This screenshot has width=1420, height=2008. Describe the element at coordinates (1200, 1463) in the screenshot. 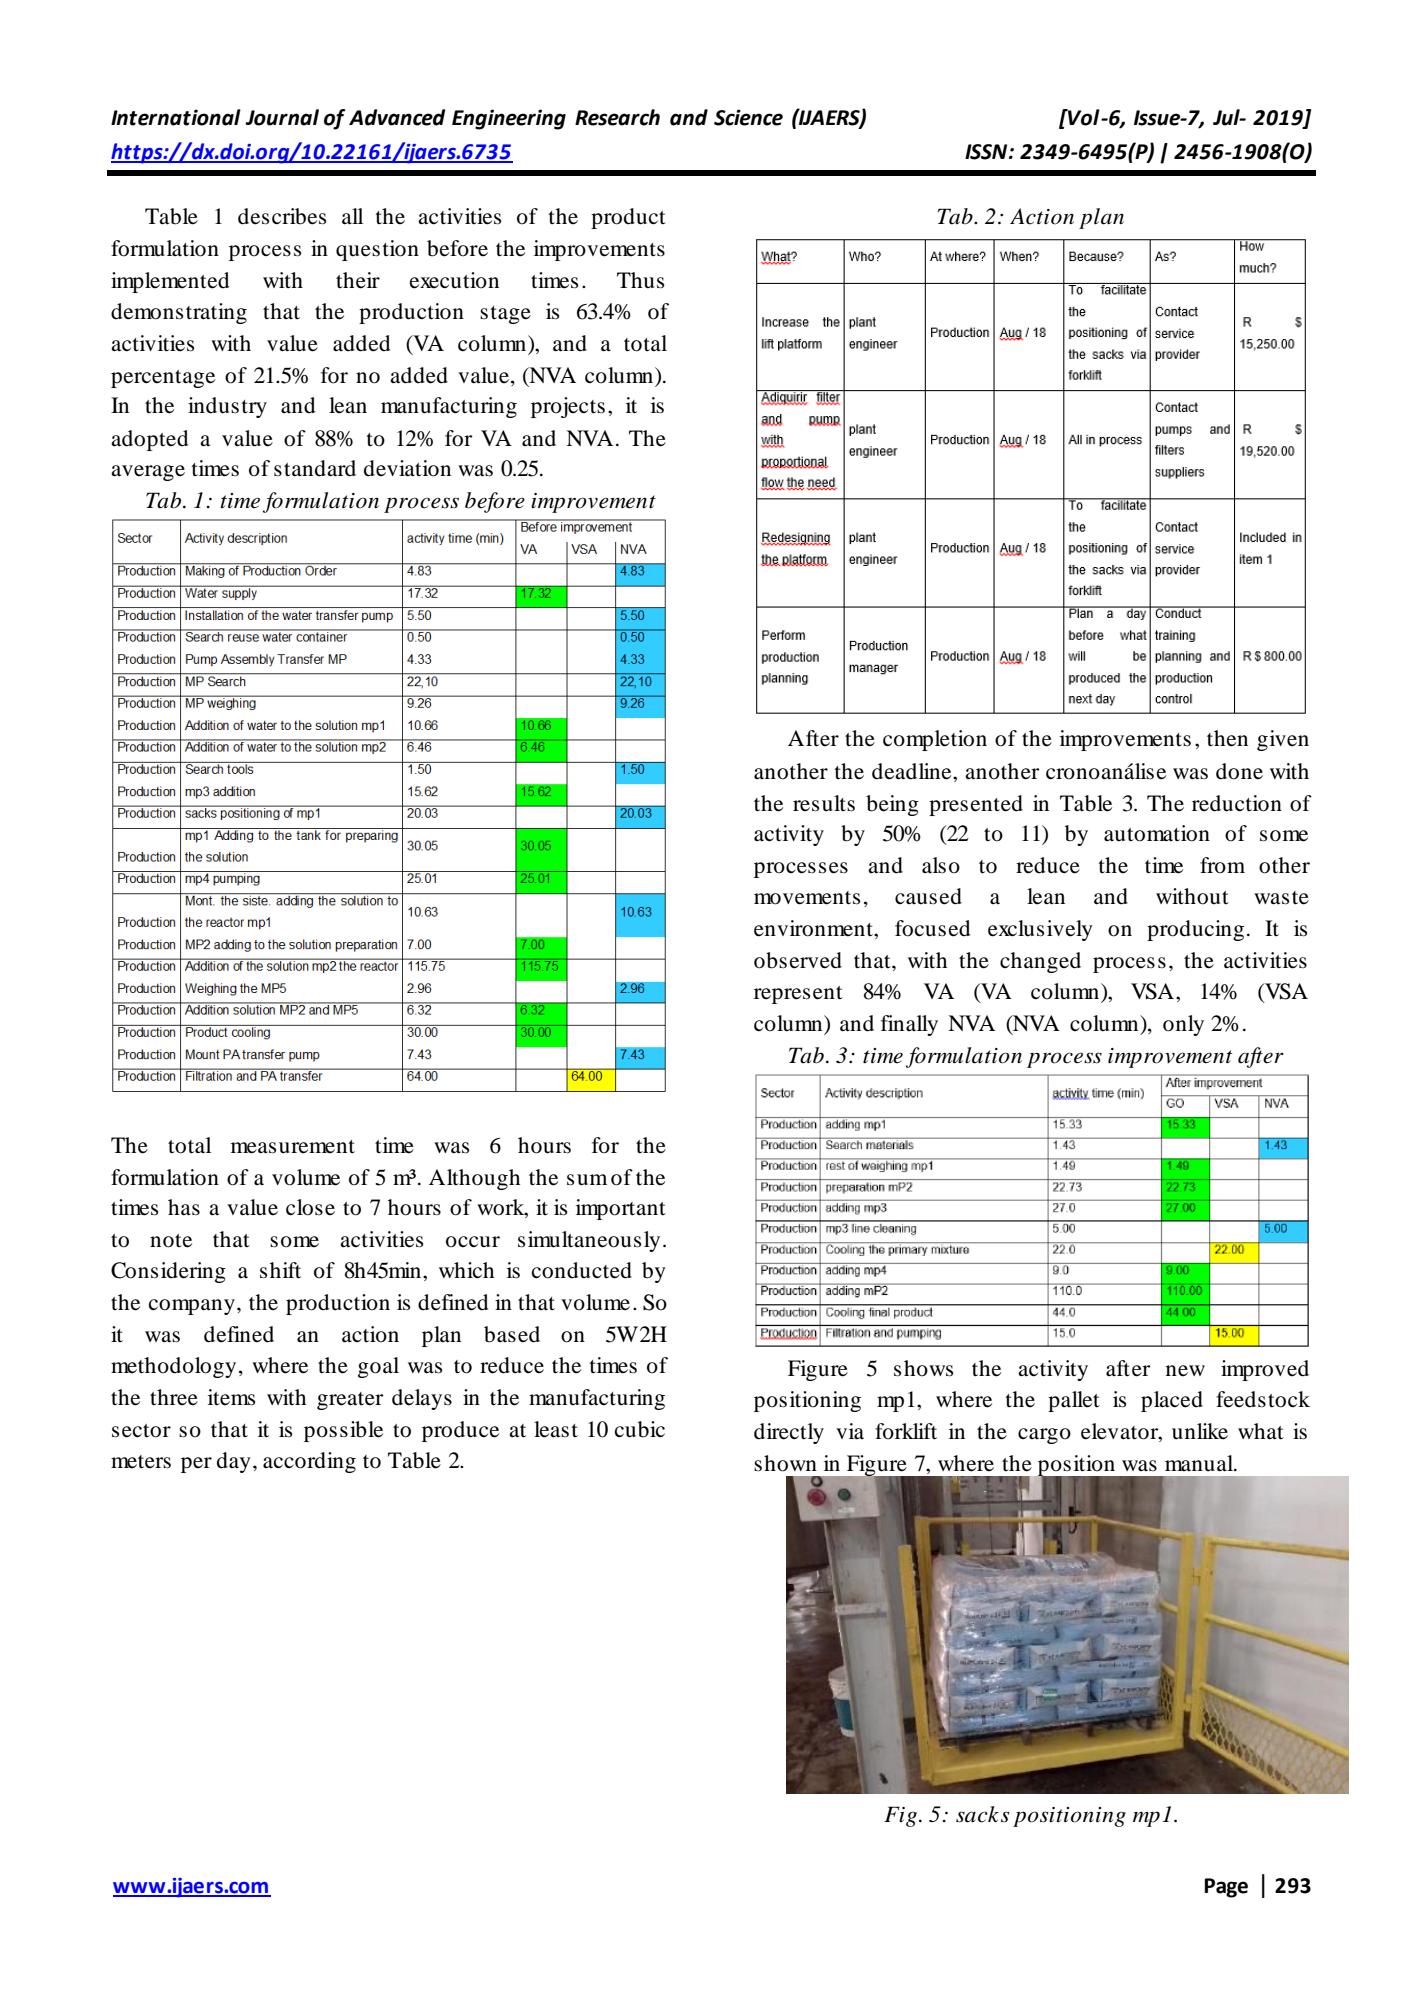

I see `manual` at that location.
